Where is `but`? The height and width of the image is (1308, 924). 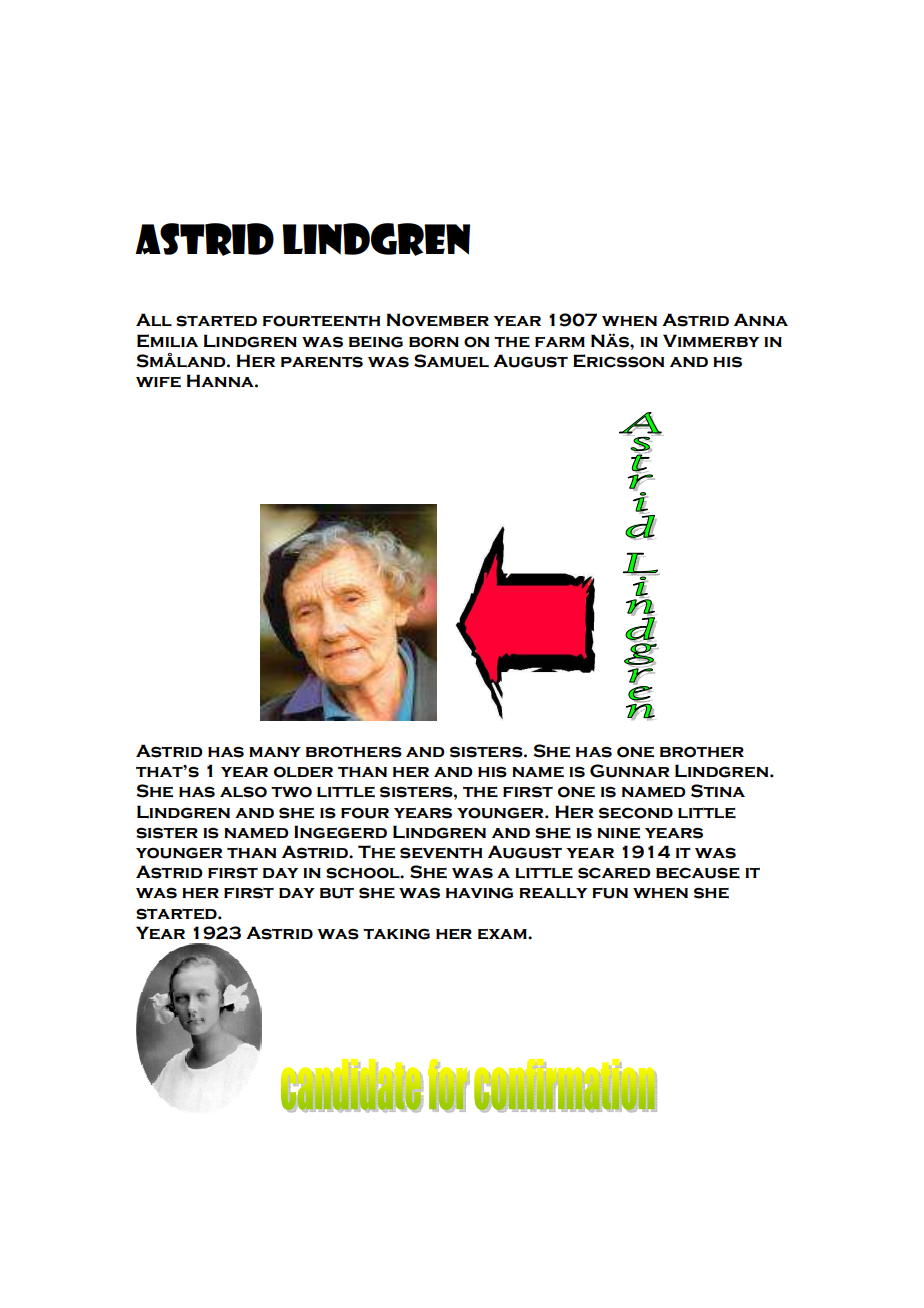 but is located at coordinates (337, 893).
